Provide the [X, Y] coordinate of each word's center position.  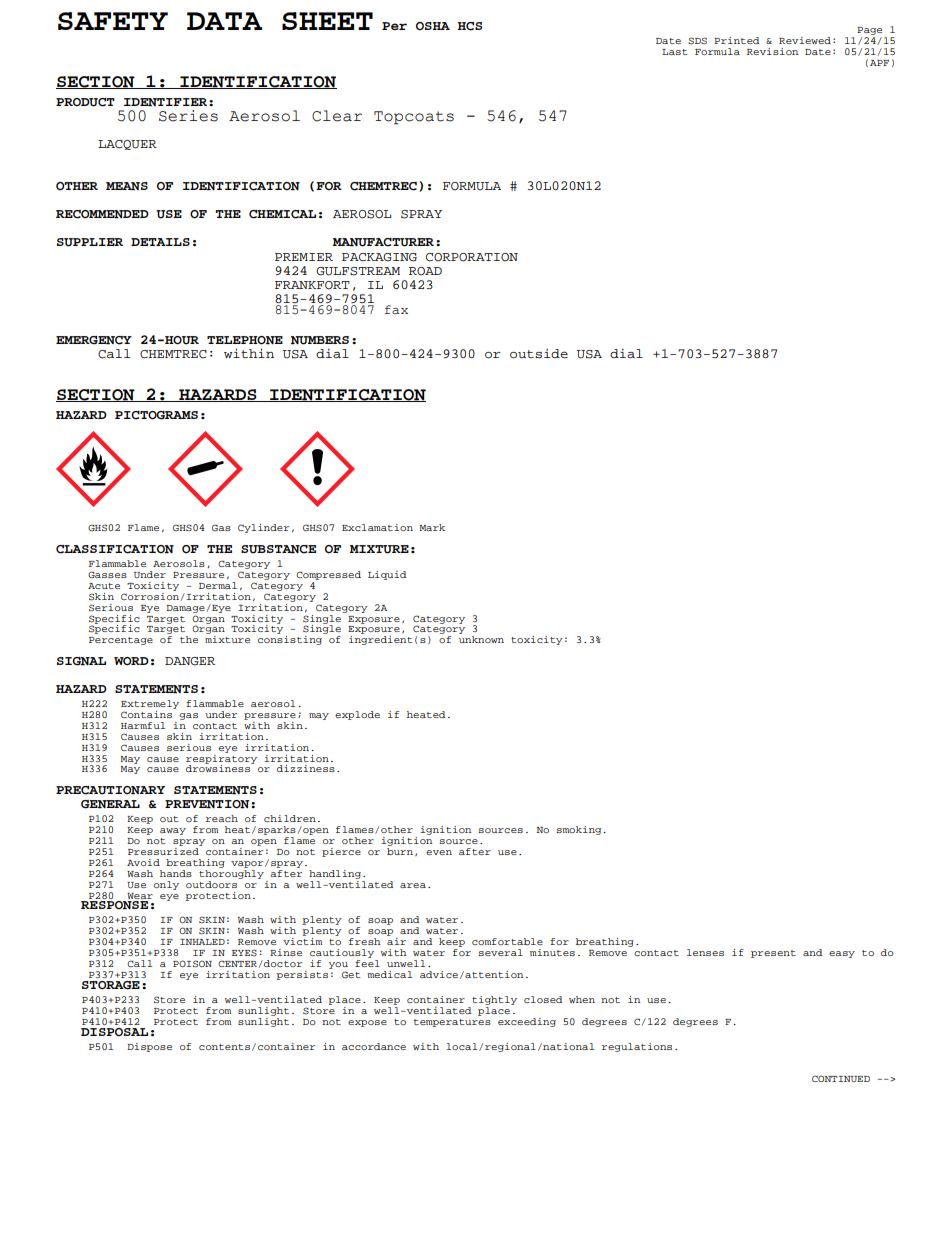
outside [539, 354]
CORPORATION [472, 257]
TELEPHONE [245, 340]
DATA [224, 21]
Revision [772, 51]
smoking [580, 830]
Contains [147, 713]
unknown [481, 639]
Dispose [149, 1047]
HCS [470, 26]
